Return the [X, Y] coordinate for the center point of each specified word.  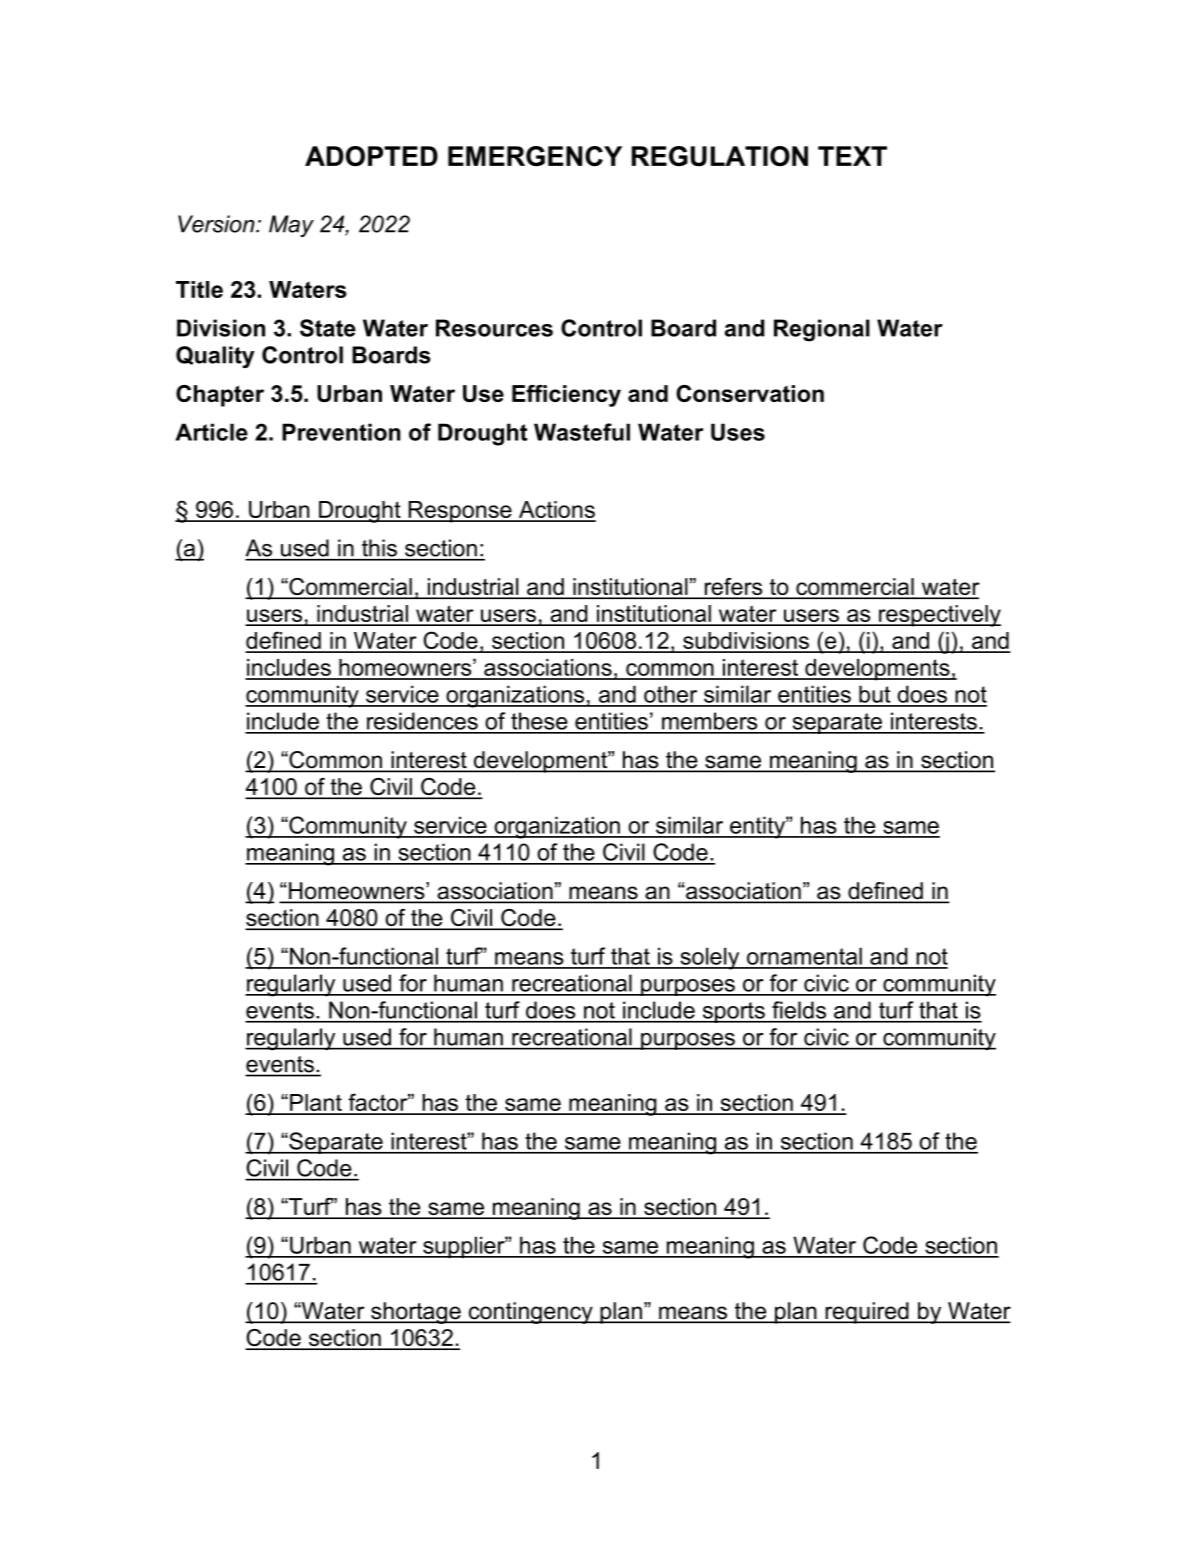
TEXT [852, 156]
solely [710, 958]
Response [460, 512]
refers [733, 588]
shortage [416, 1313]
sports [733, 1012]
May [291, 226]
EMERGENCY [535, 156]
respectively [939, 616]
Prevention [341, 432]
